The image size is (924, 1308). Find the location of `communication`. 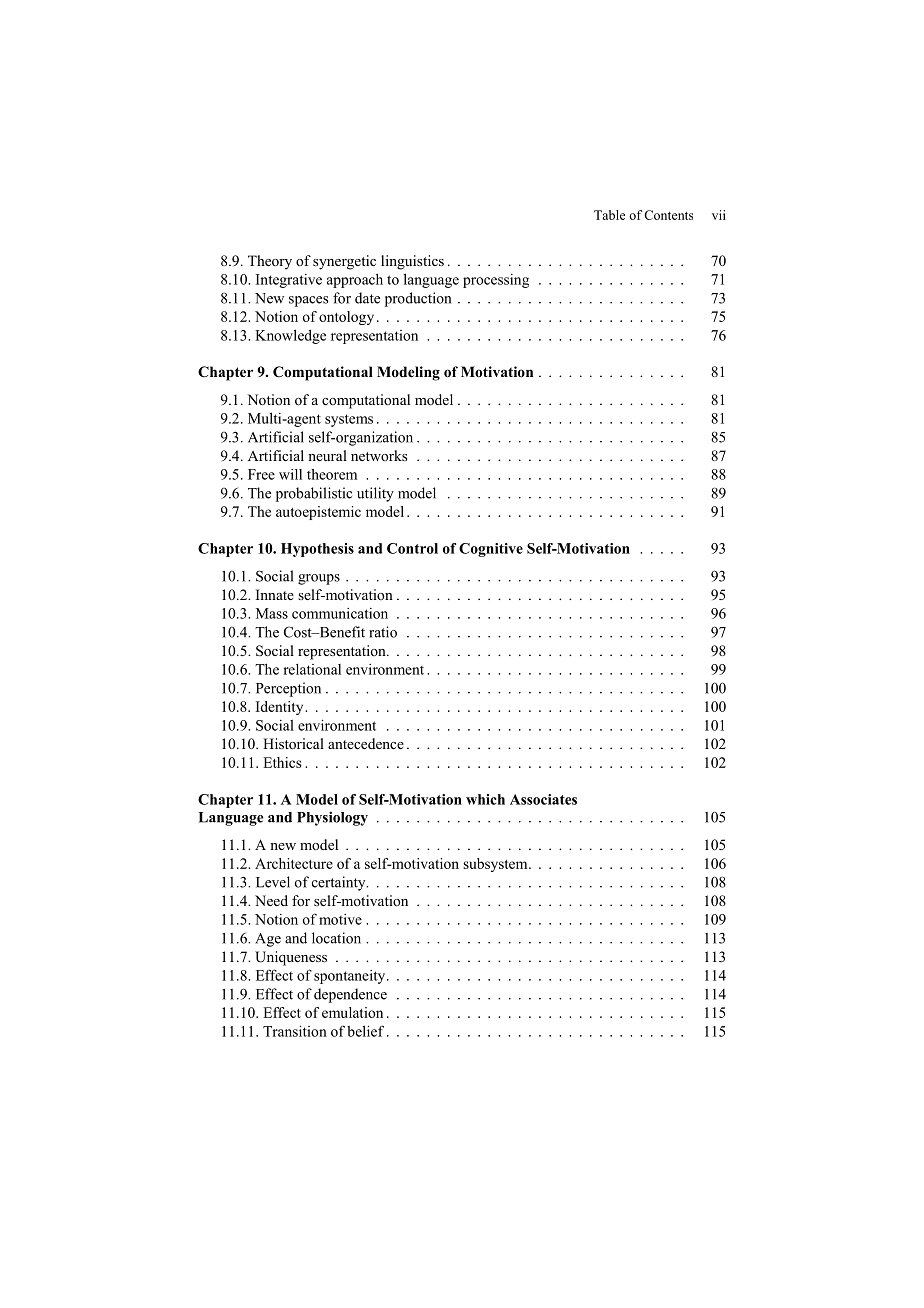

communication is located at coordinates (340, 613).
